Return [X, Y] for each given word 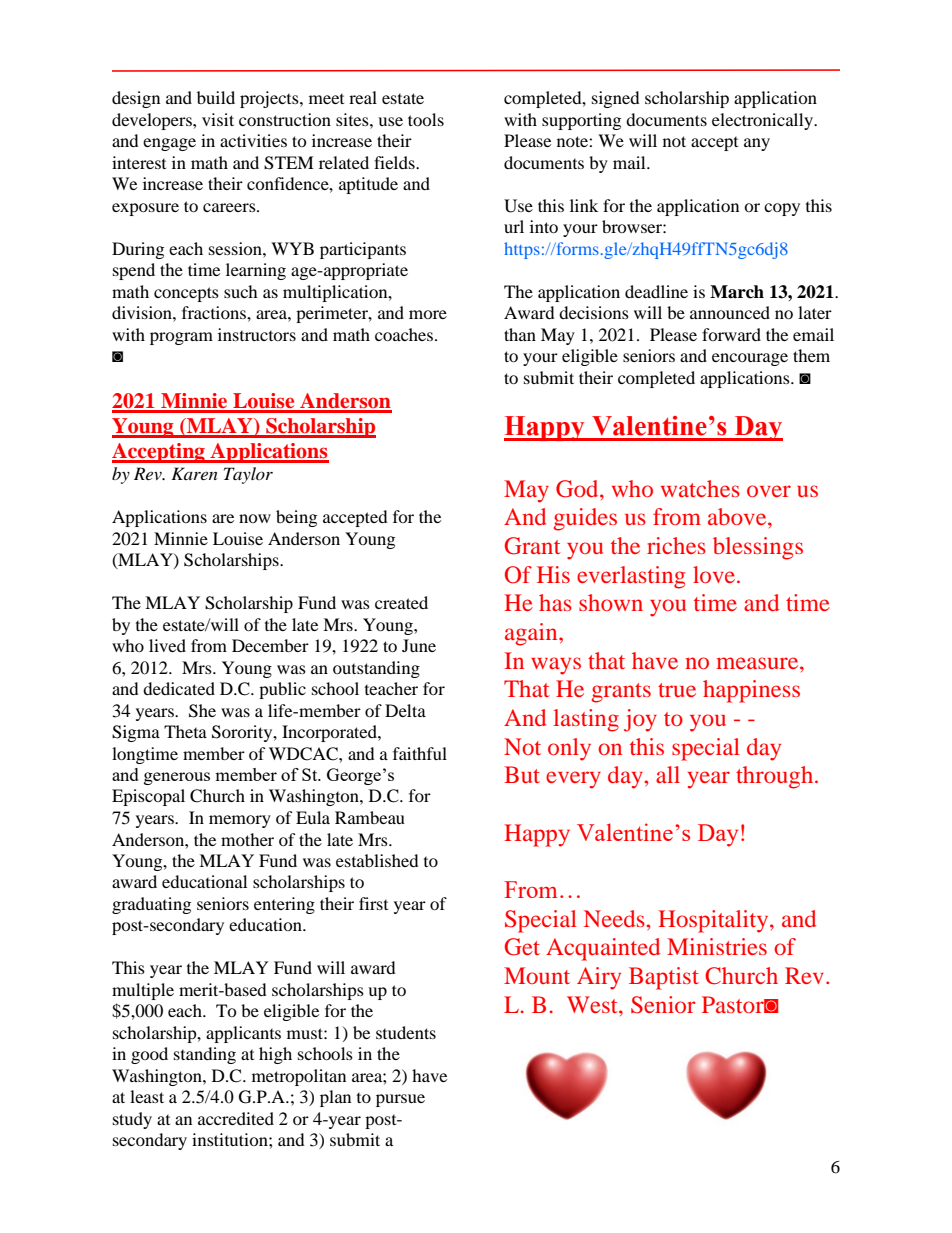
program [181, 338]
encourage [750, 359]
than [520, 334]
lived [167, 645]
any [757, 144]
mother [247, 839]
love [715, 574]
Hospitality [714, 921]
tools [426, 119]
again [532, 634]
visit [218, 119]
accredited [236, 1118]
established [377, 860]
